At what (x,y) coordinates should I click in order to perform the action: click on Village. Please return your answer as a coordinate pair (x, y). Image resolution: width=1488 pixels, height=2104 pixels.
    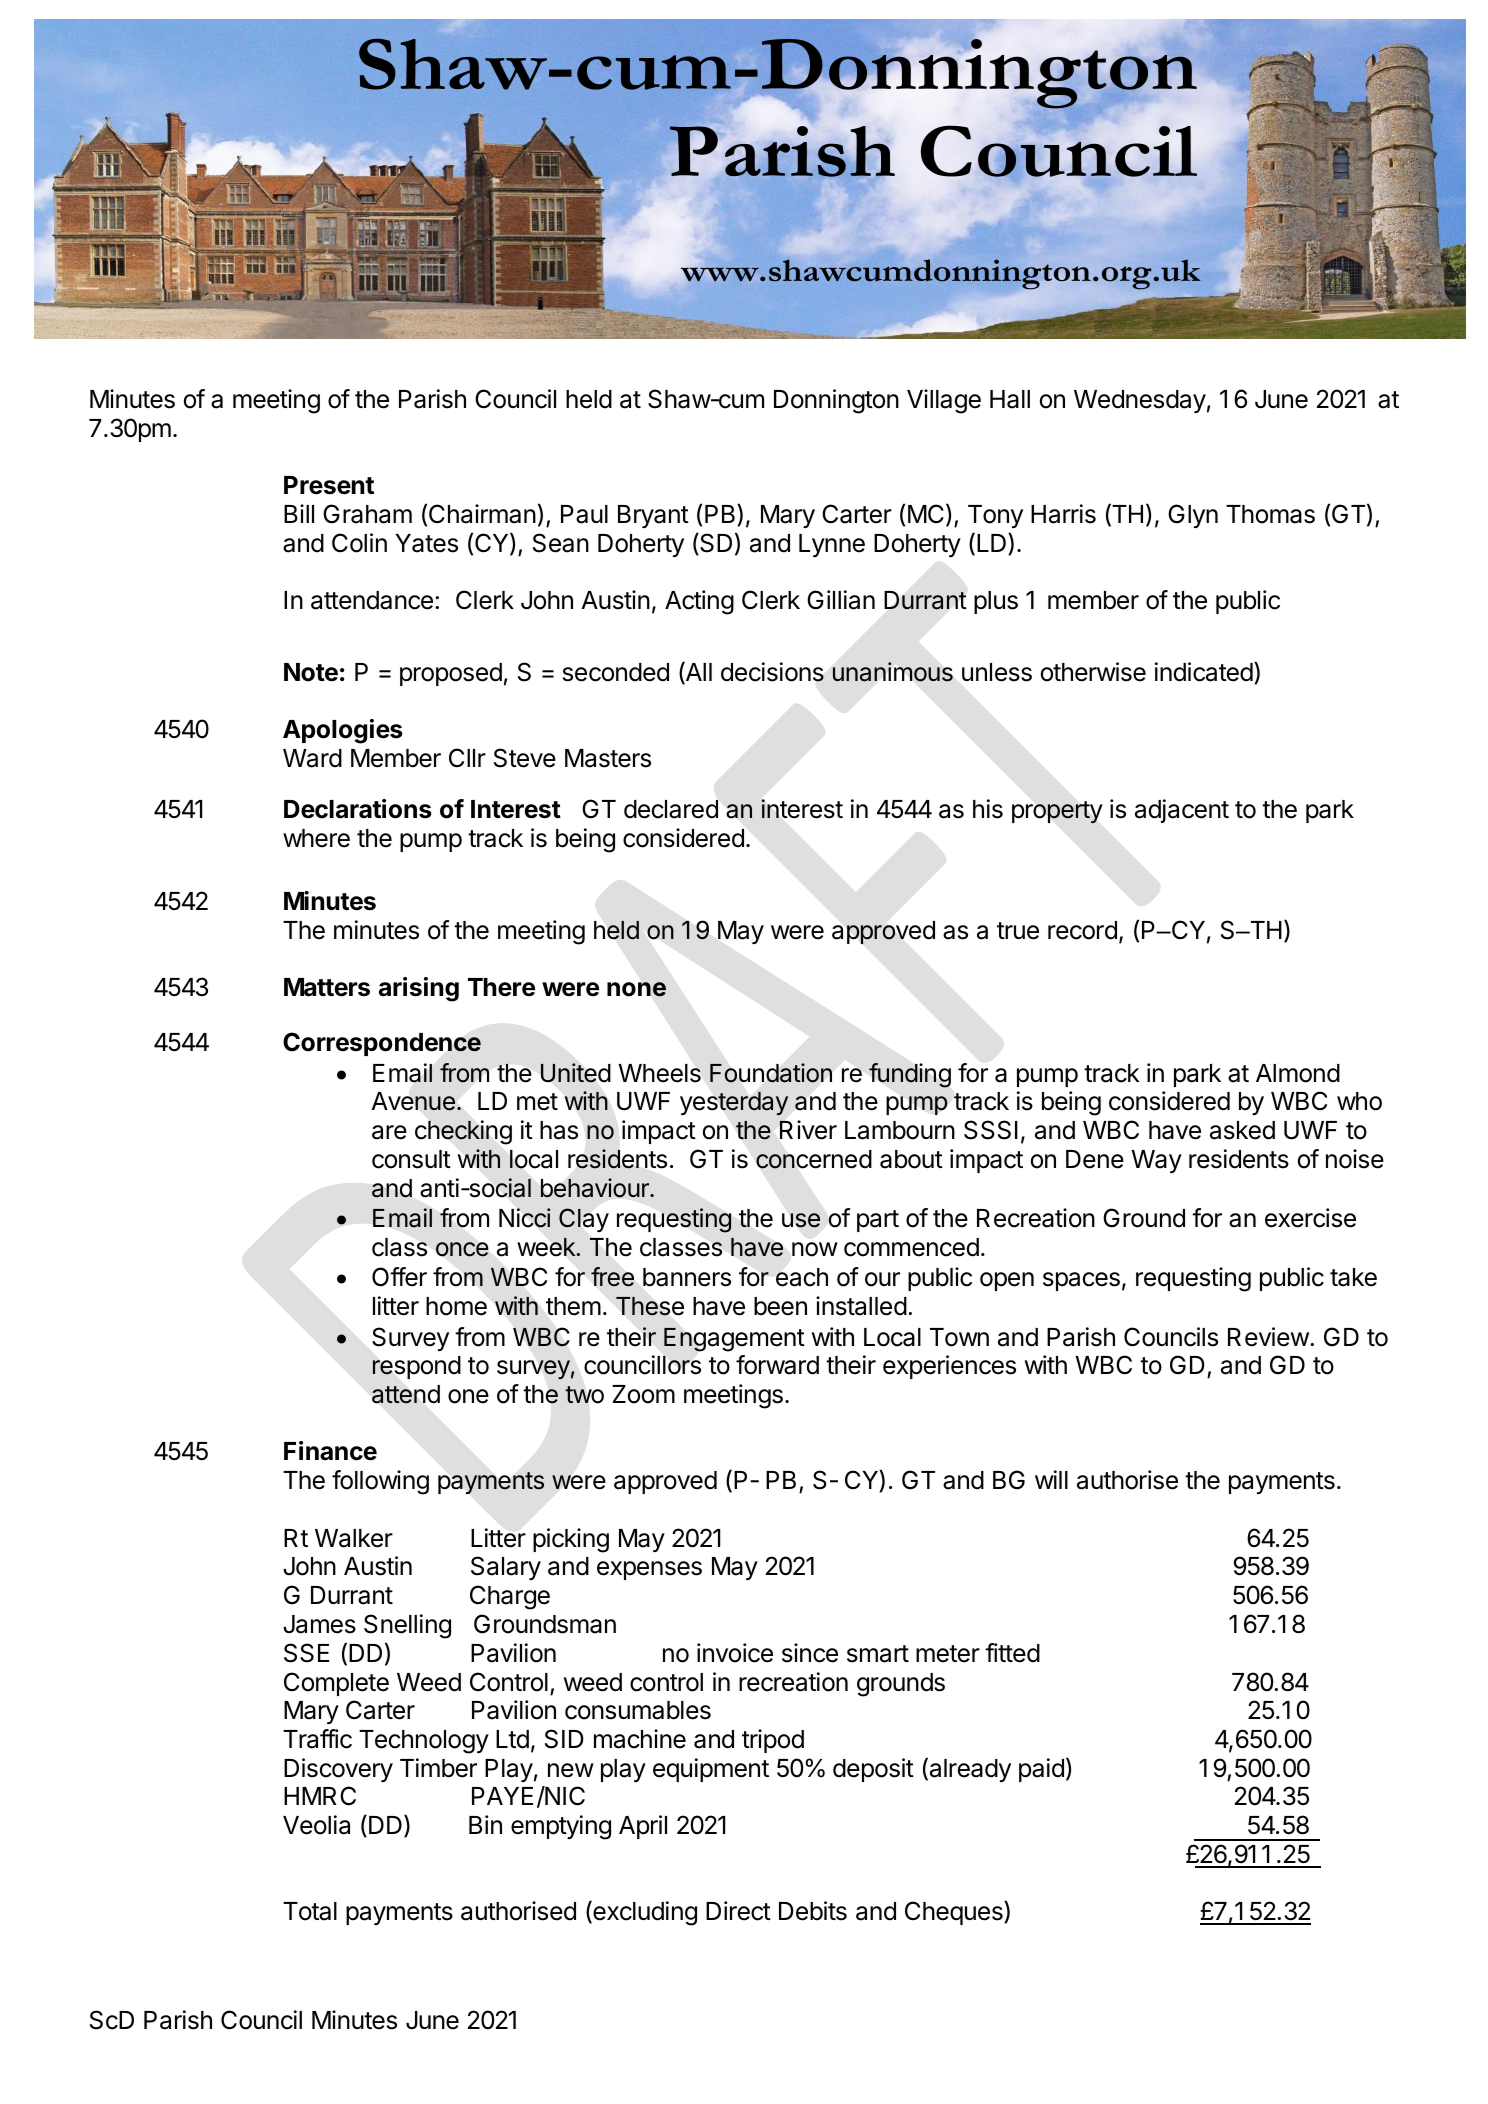
    Looking at the image, I should click on (944, 401).
